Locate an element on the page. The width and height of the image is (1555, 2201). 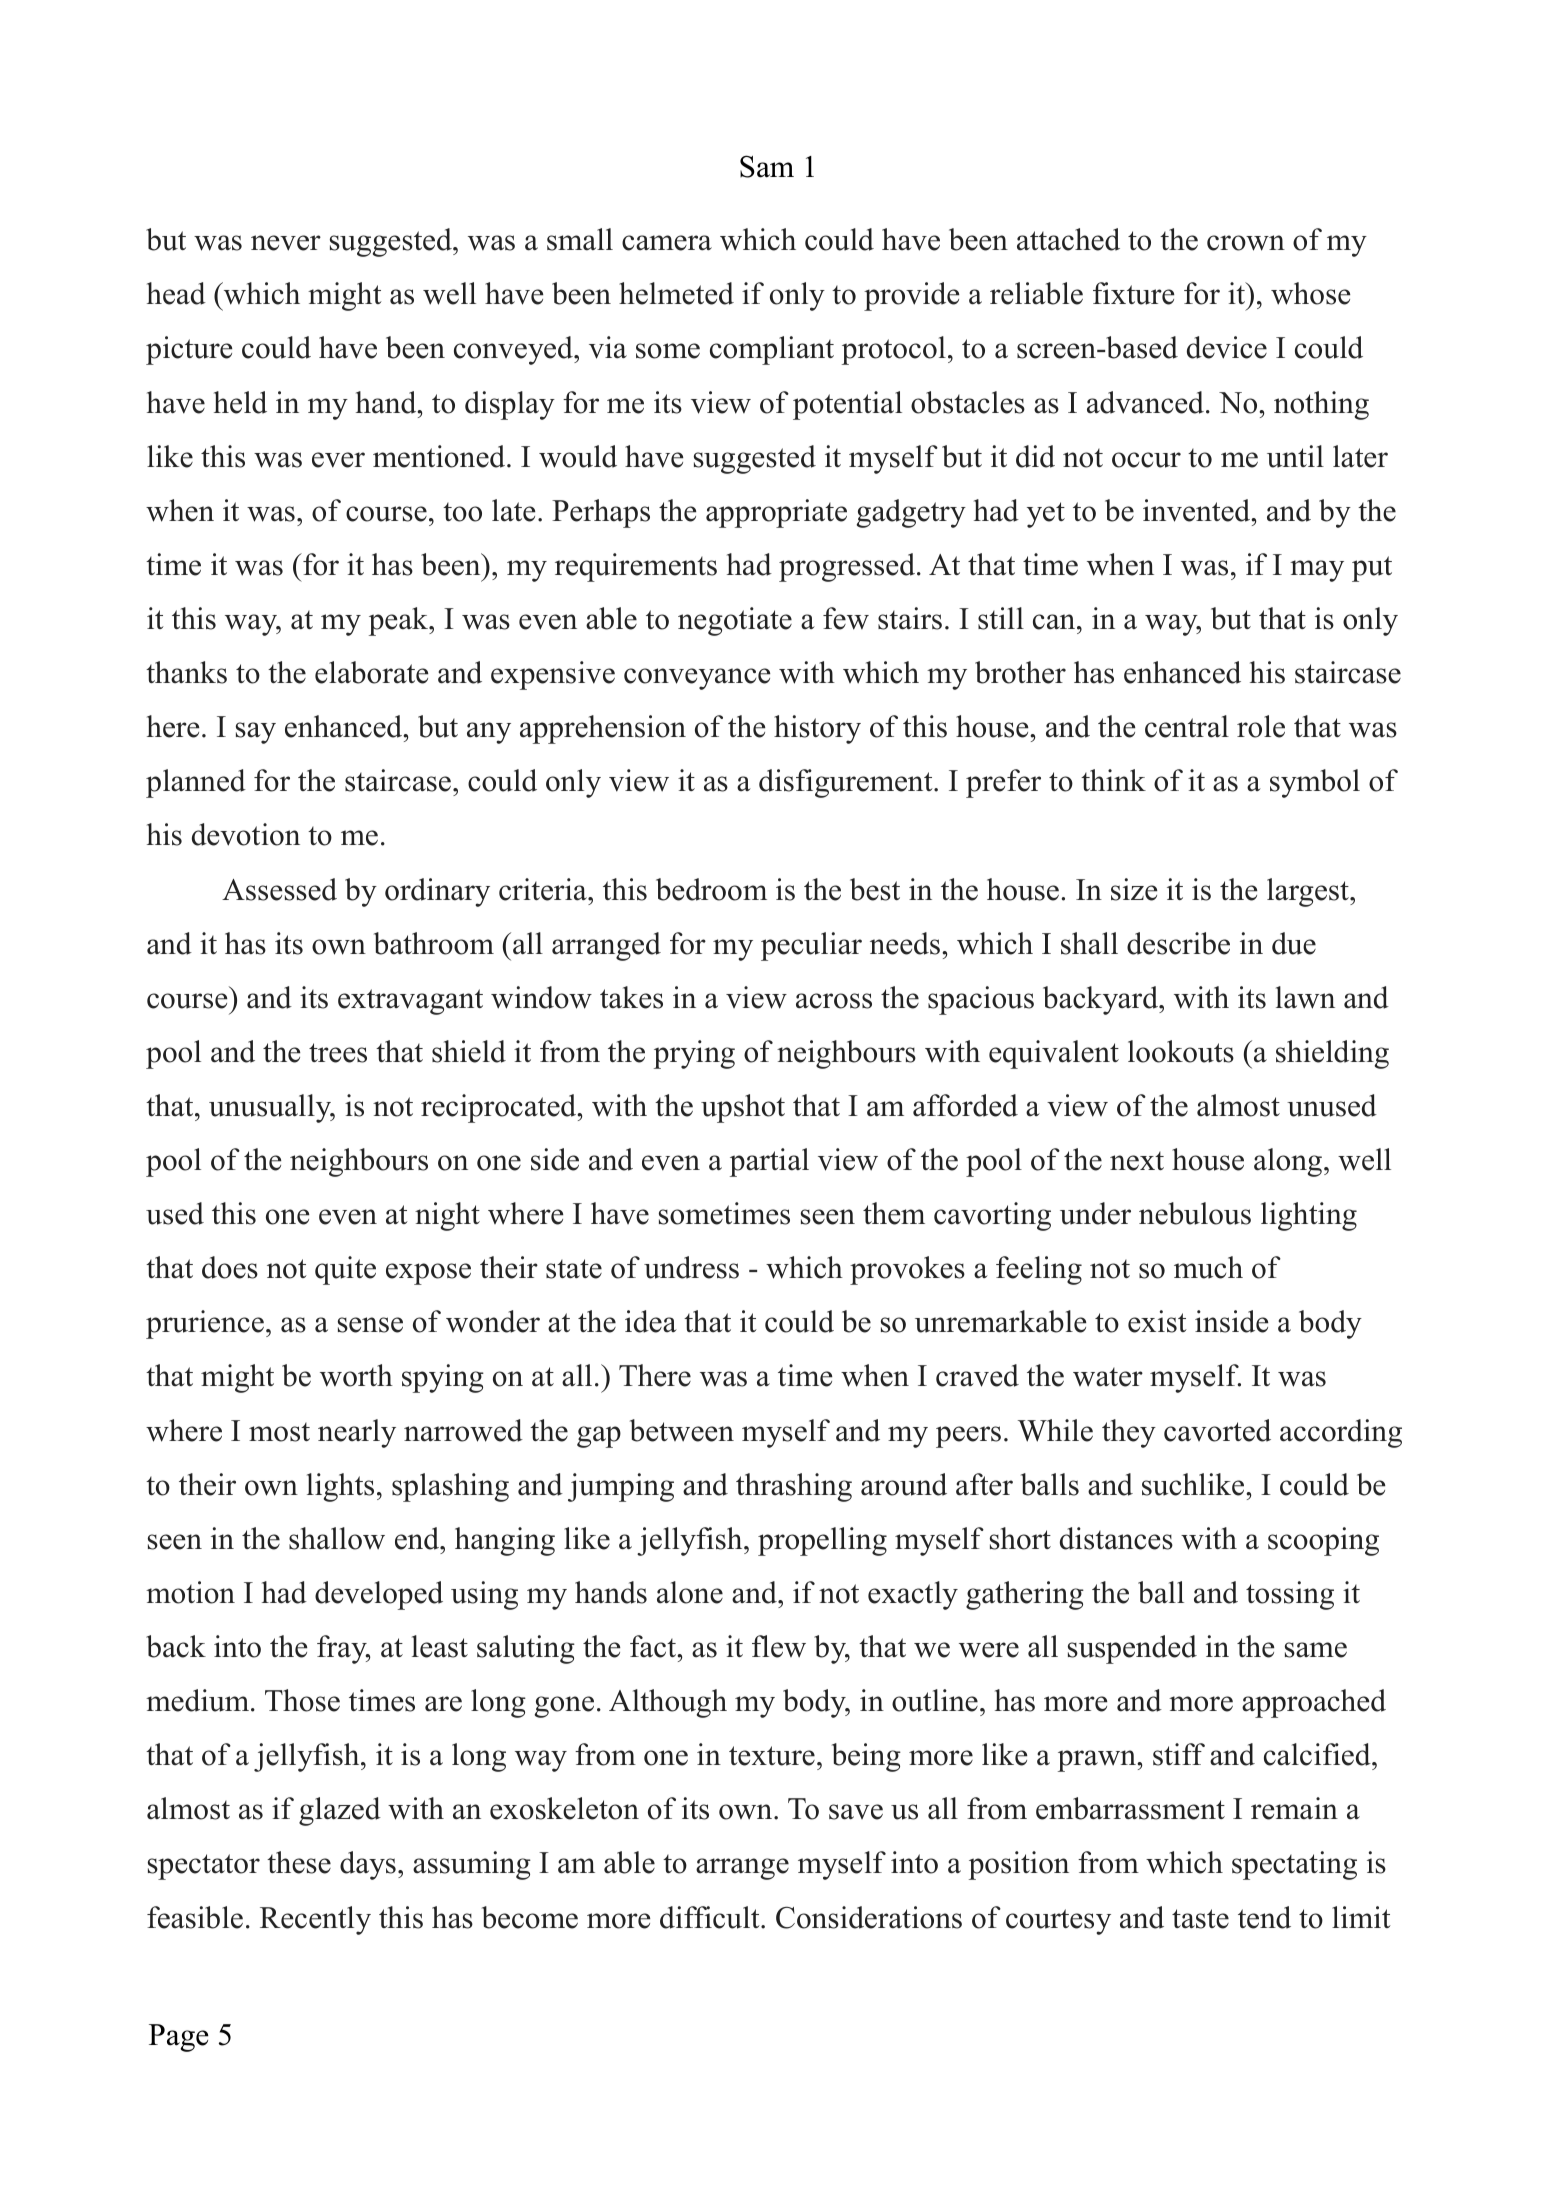
they is located at coordinates (1129, 1433).
